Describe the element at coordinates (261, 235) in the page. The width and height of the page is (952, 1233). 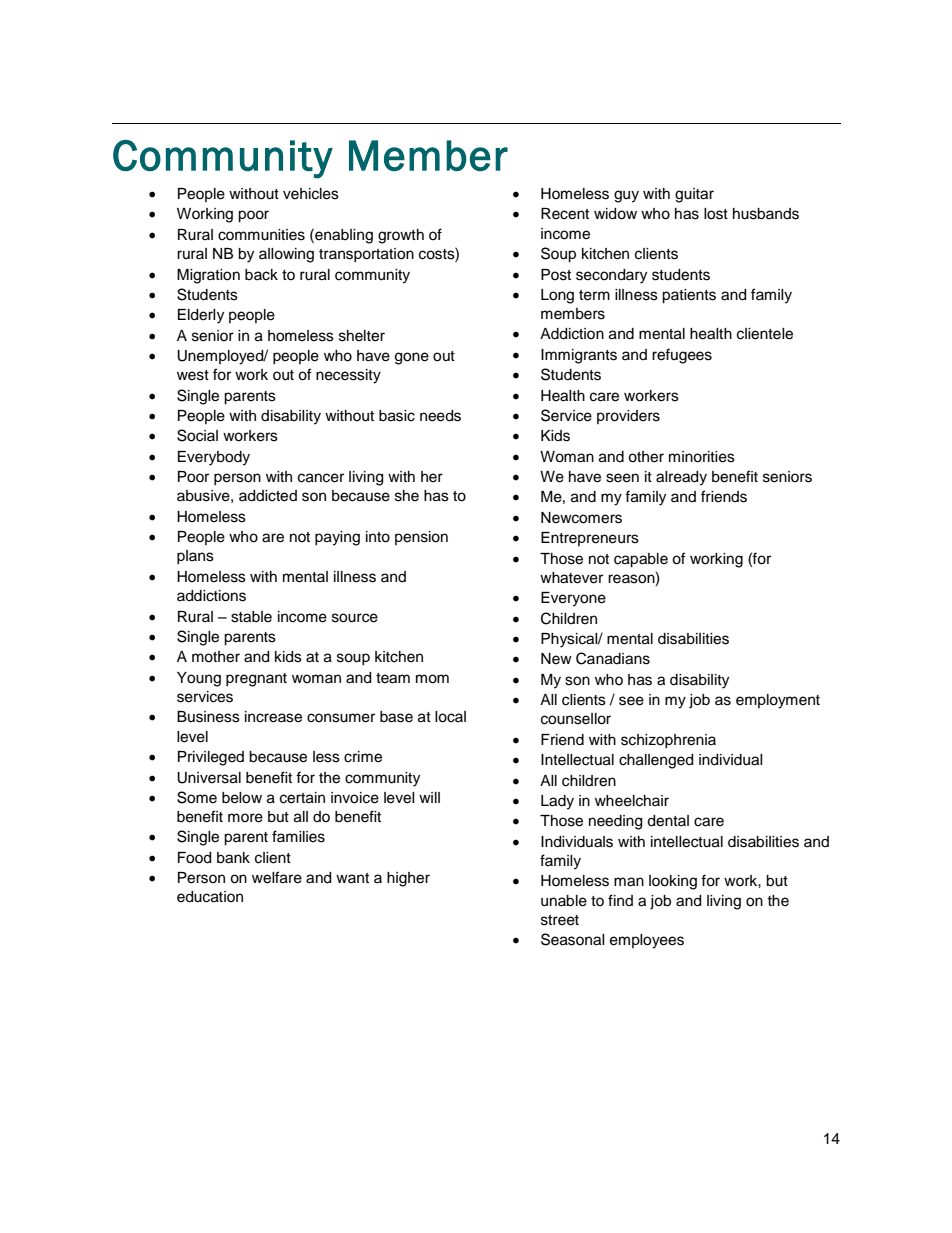
I see `communities` at that location.
